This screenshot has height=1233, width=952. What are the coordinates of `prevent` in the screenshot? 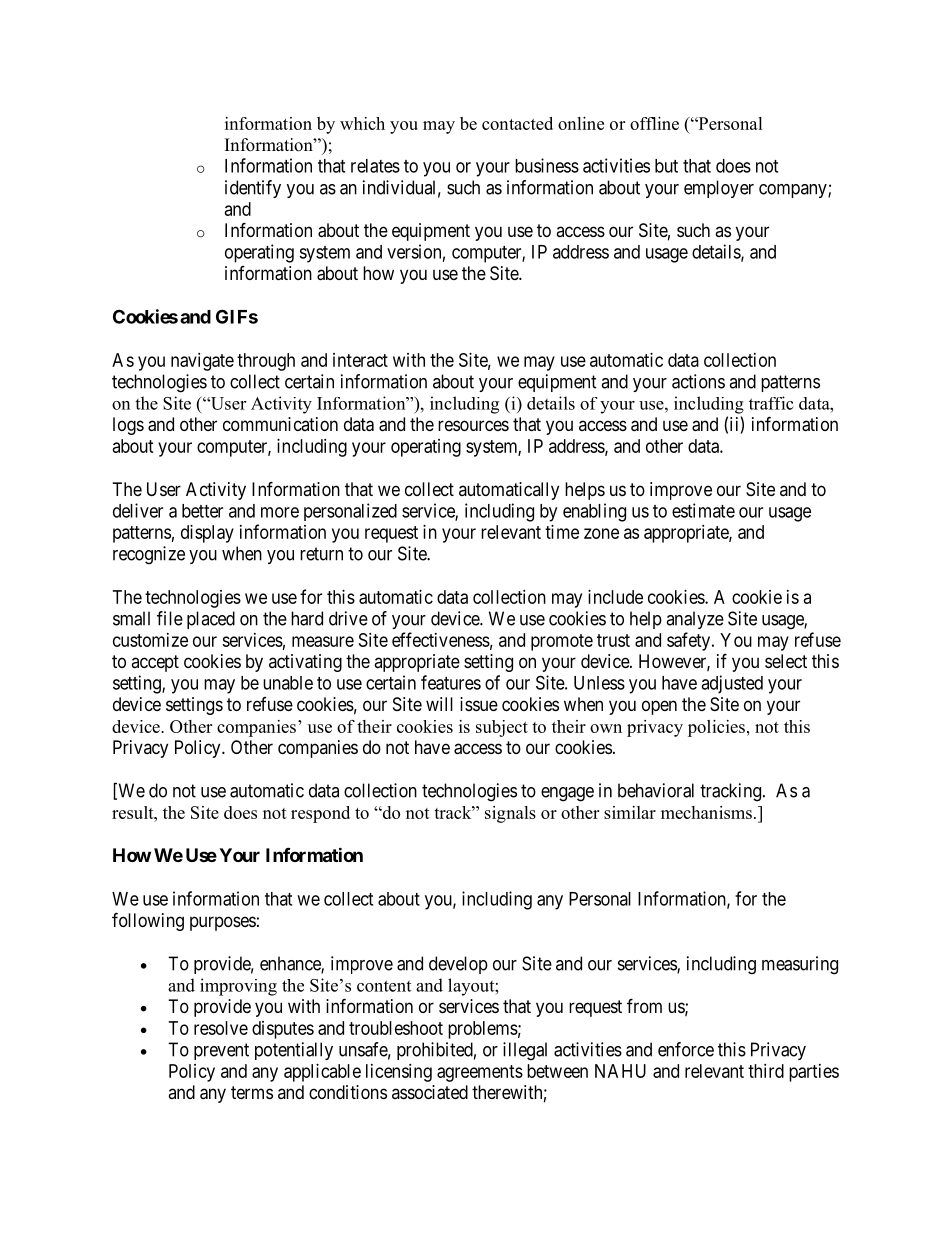 It's located at (221, 1051).
